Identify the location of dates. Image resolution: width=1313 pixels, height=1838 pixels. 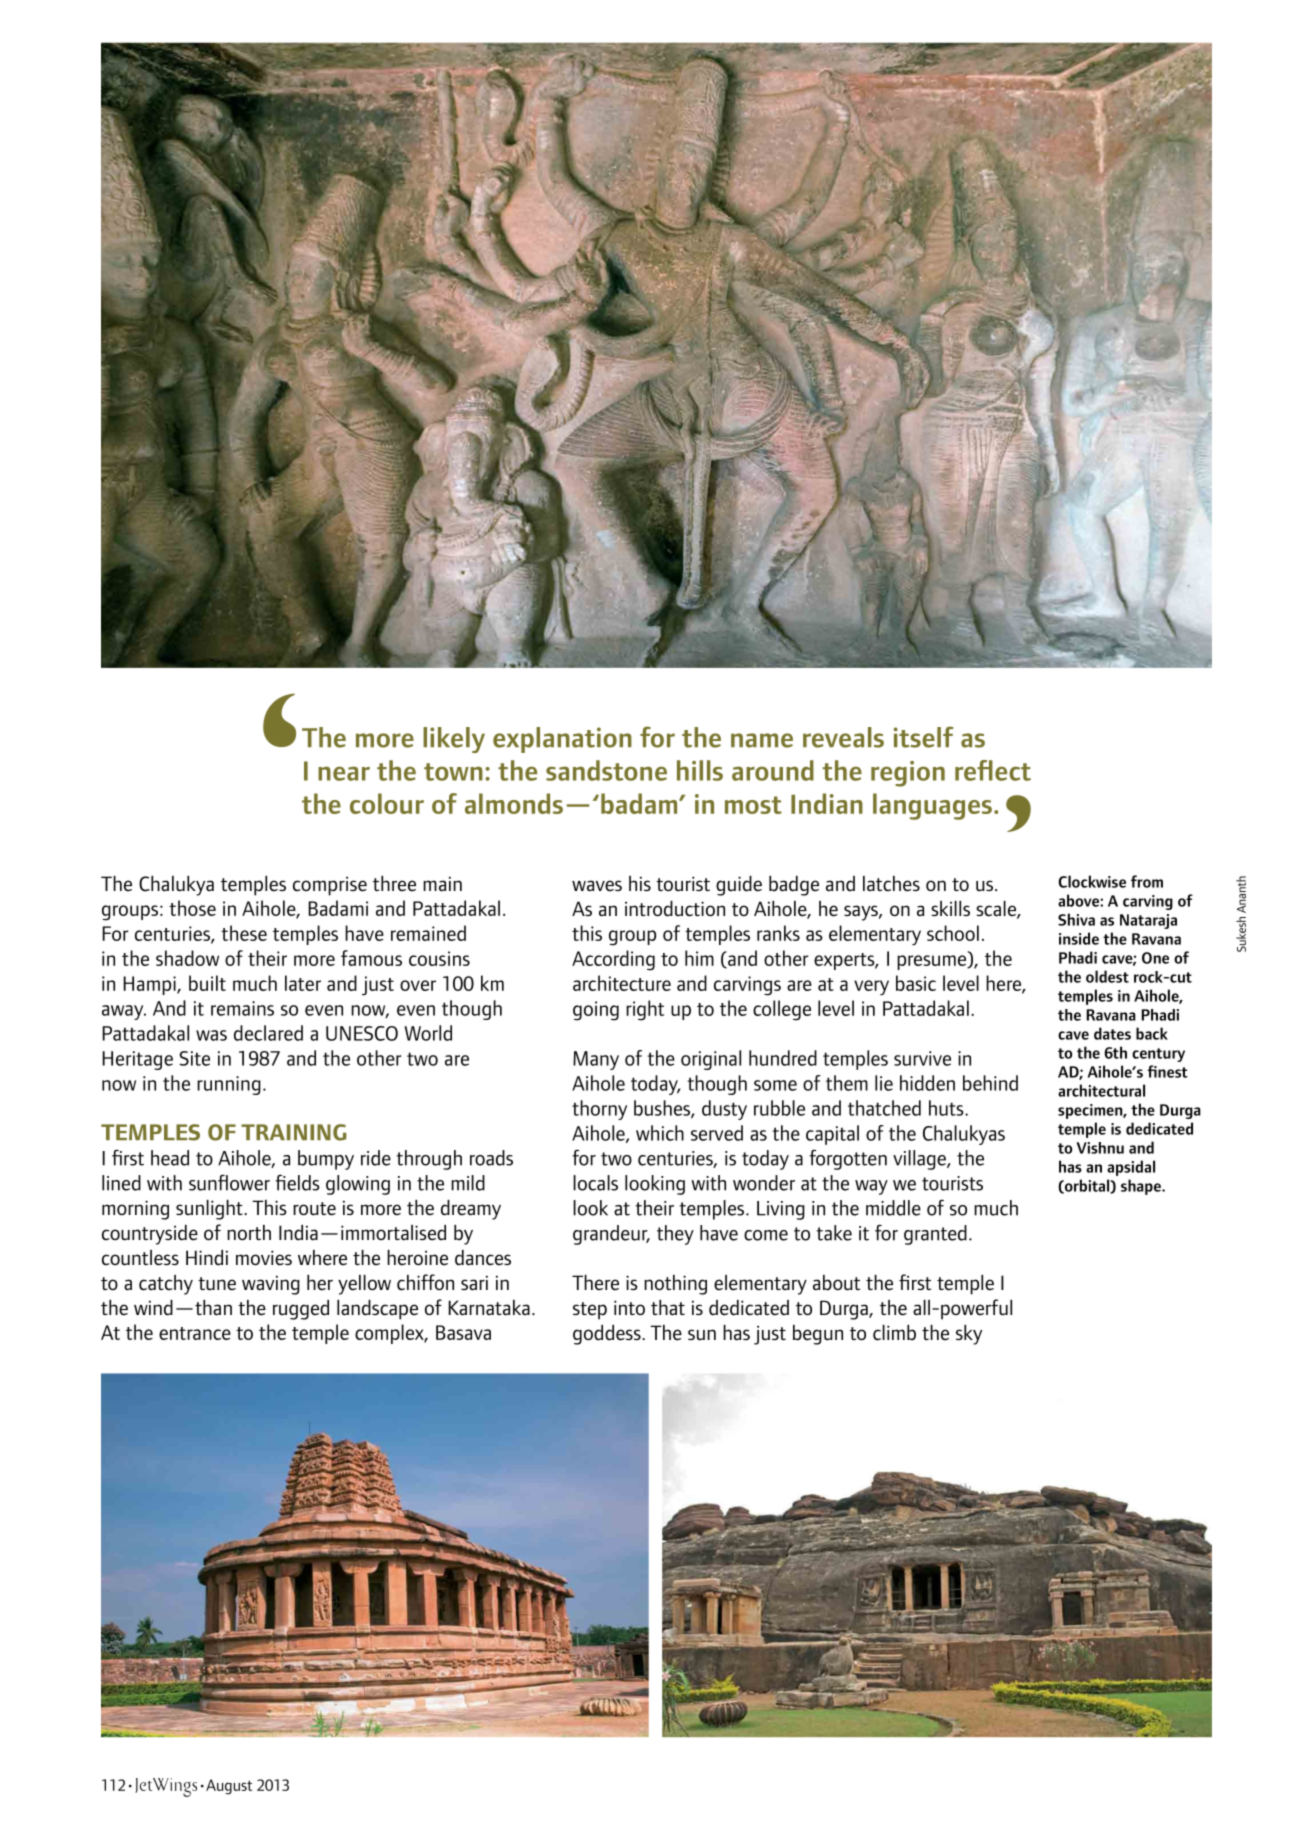
(1112, 1033).
